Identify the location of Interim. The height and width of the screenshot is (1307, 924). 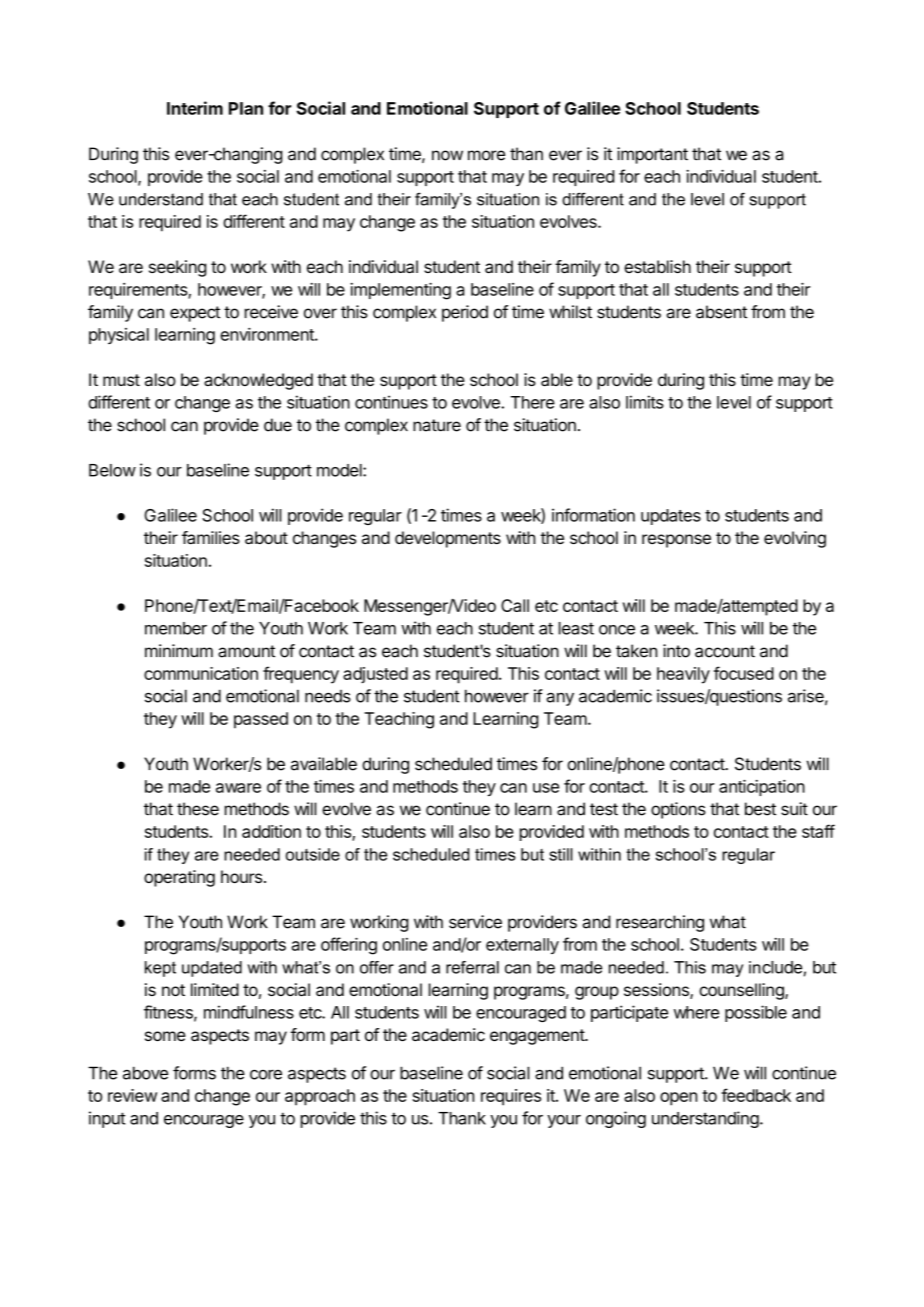
(195, 108).
